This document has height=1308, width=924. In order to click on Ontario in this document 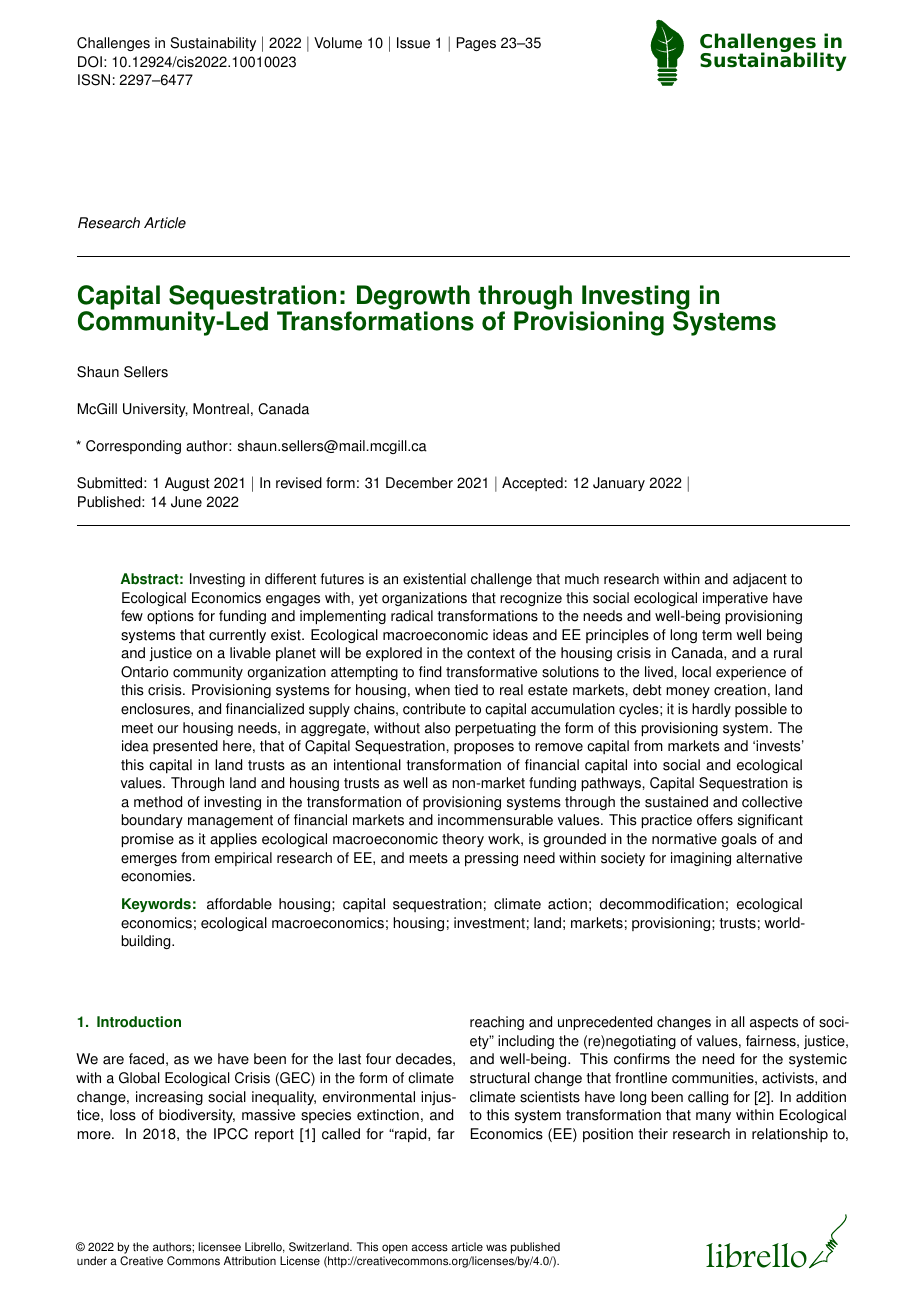, I will do `click(144, 672)`.
